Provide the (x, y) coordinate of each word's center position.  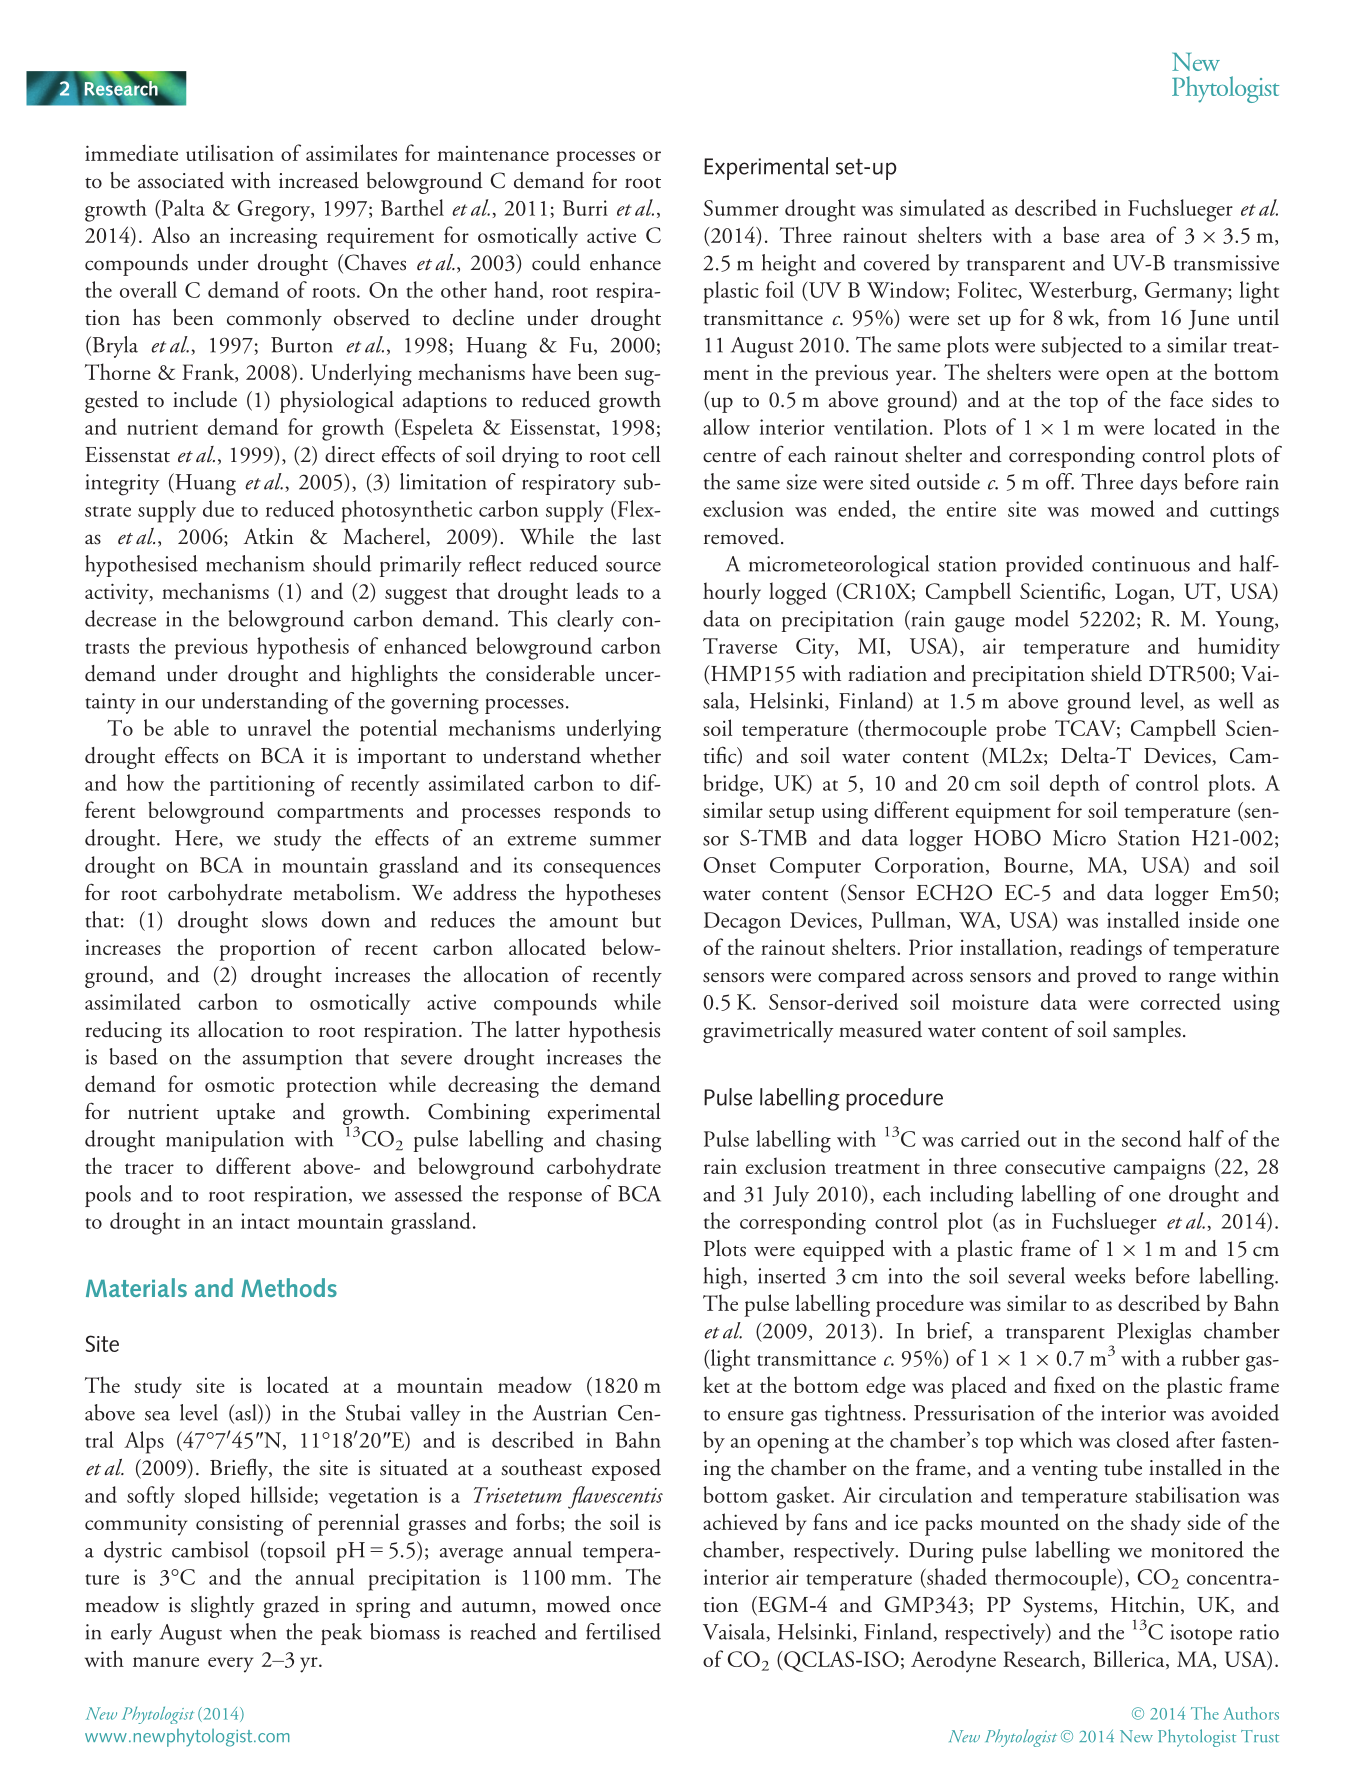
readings (1106, 949)
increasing (273, 238)
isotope (1201, 1634)
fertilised (623, 1631)
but (646, 919)
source (633, 567)
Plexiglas (1154, 1333)
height (789, 265)
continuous (1141, 564)
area (1128, 238)
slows (284, 919)
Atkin (268, 536)
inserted (792, 1275)
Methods (289, 1287)
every (230, 1665)
